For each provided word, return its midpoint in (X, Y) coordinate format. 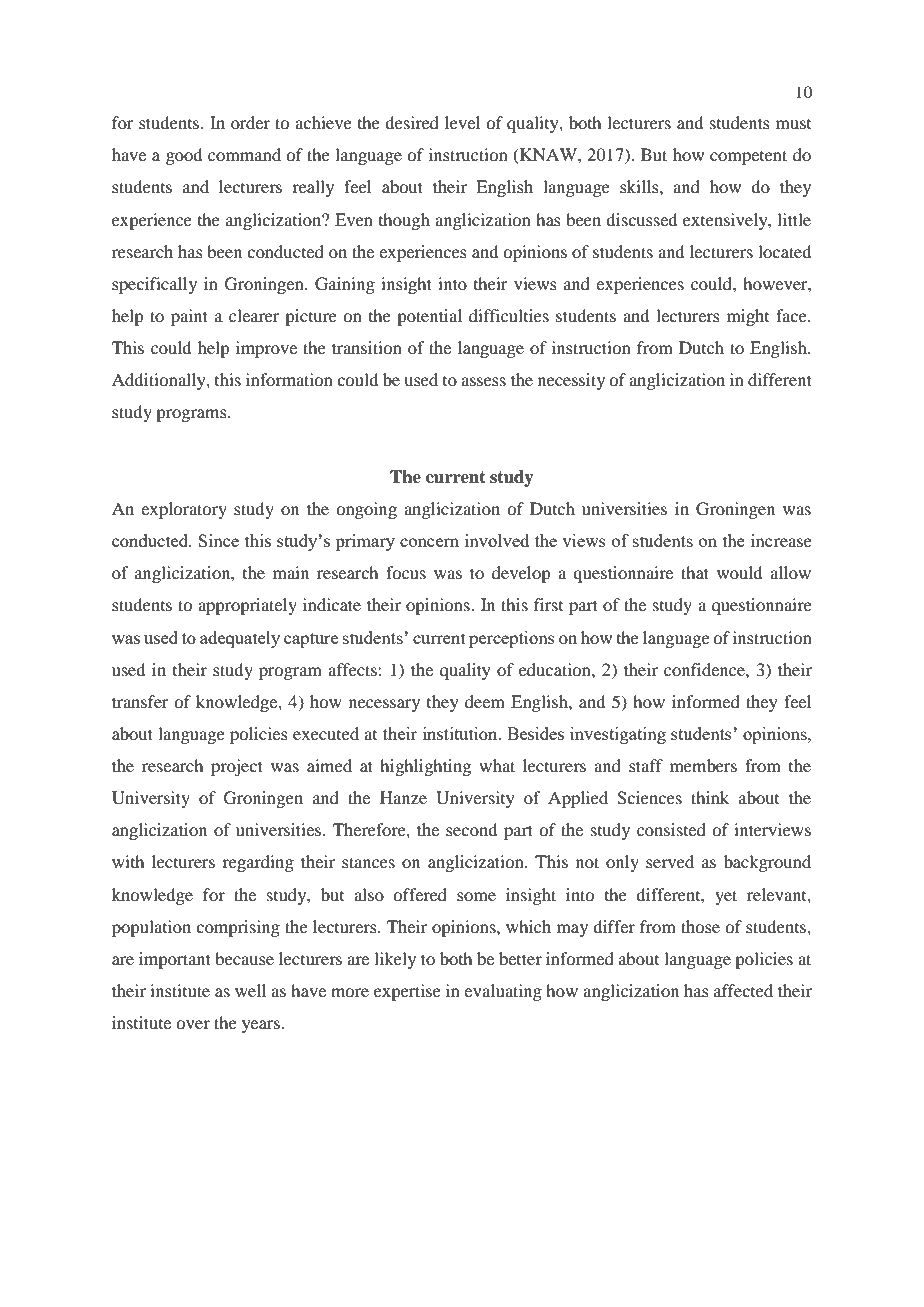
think (710, 797)
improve (266, 349)
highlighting (425, 767)
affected (743, 990)
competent (748, 157)
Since (218, 540)
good (184, 156)
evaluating (503, 992)
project (237, 767)
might (748, 317)
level (462, 122)
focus (406, 572)
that (695, 572)
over (193, 1024)
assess (483, 381)
